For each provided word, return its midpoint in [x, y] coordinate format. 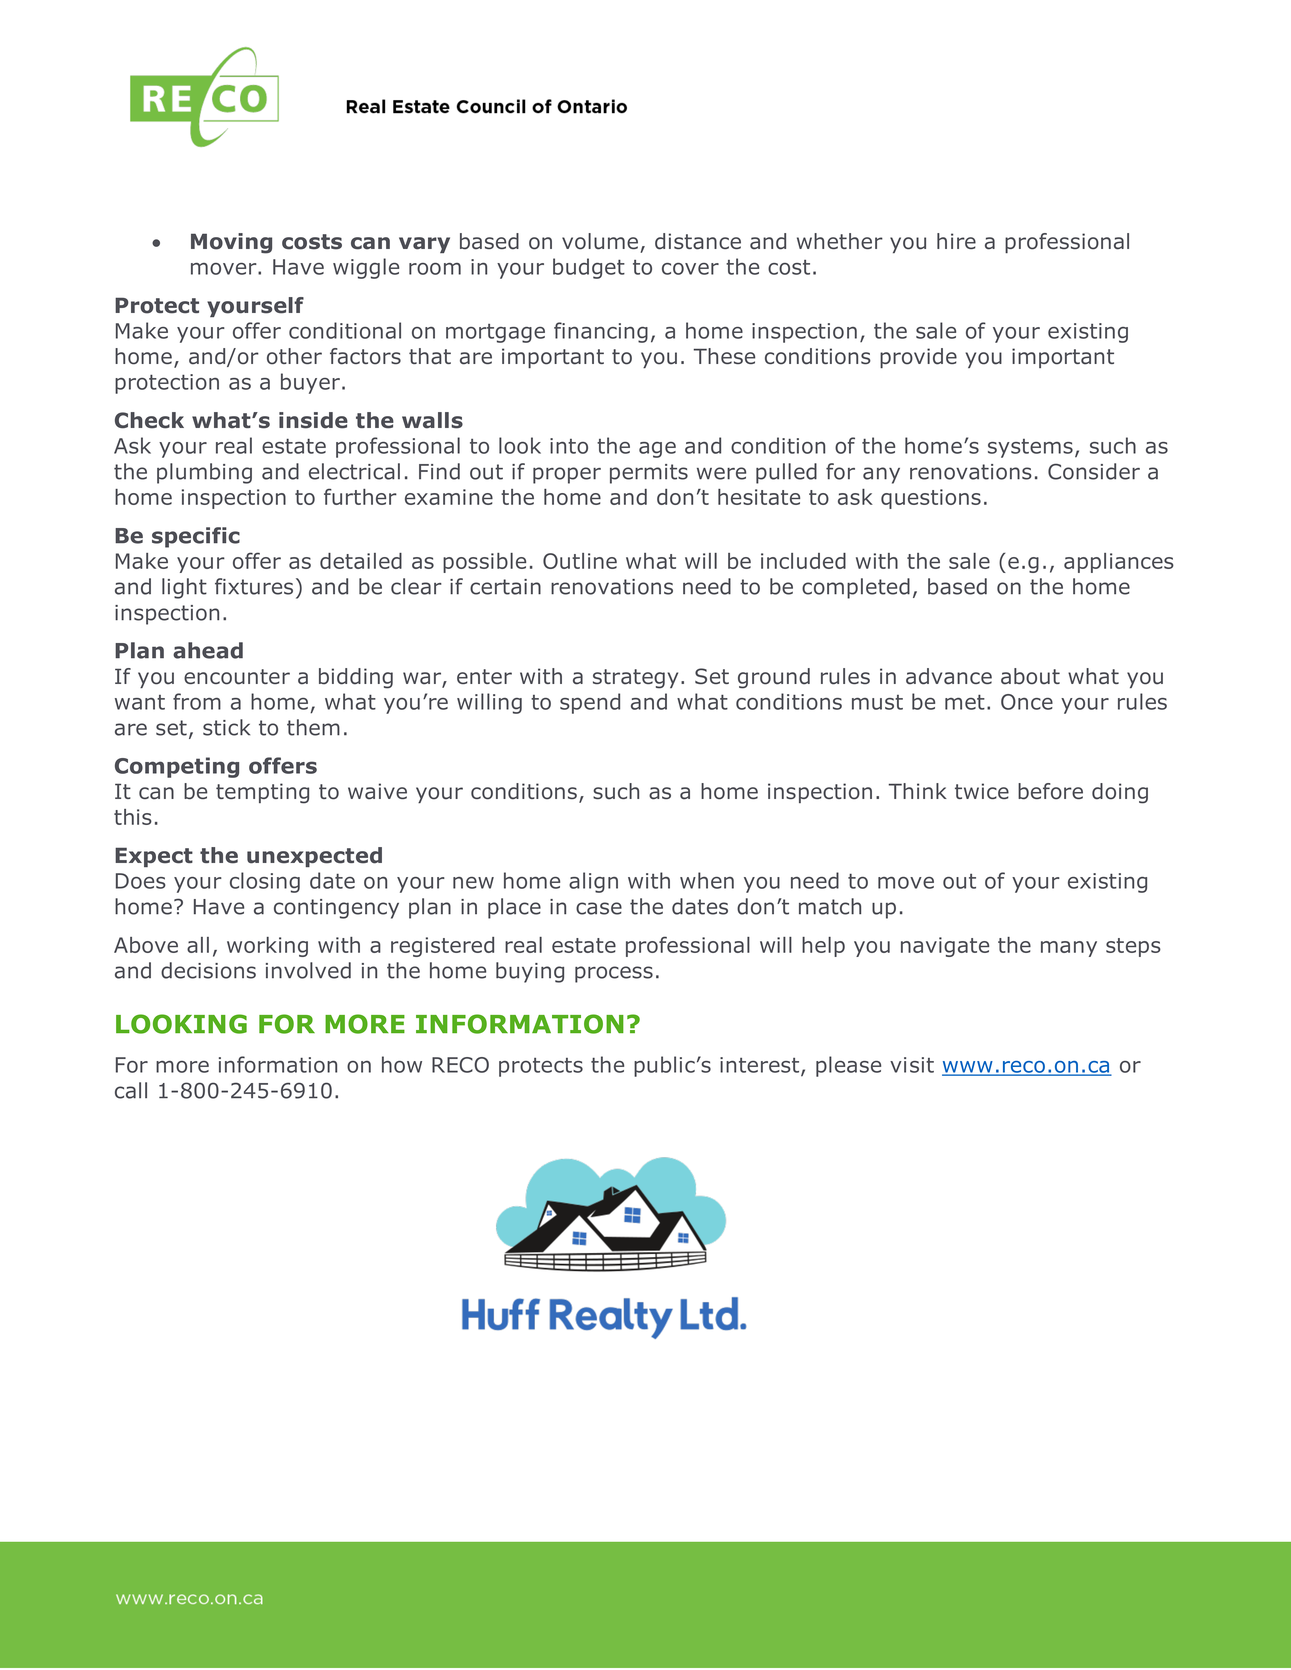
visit [912, 1065]
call [131, 1090]
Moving [231, 243]
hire [956, 241]
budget [589, 268]
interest [761, 1066]
